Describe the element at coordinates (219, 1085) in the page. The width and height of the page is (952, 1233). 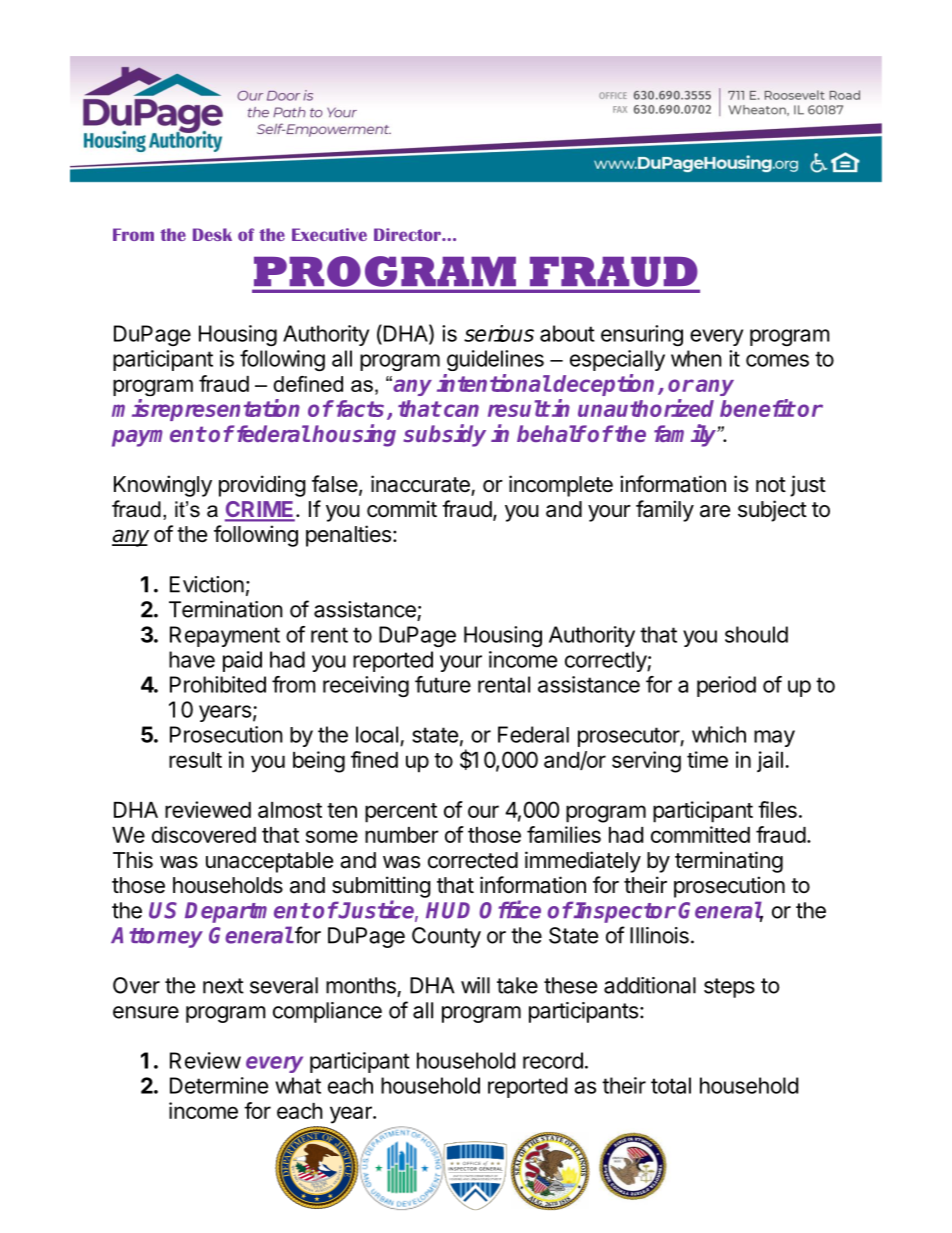
I see `Determine` at that location.
